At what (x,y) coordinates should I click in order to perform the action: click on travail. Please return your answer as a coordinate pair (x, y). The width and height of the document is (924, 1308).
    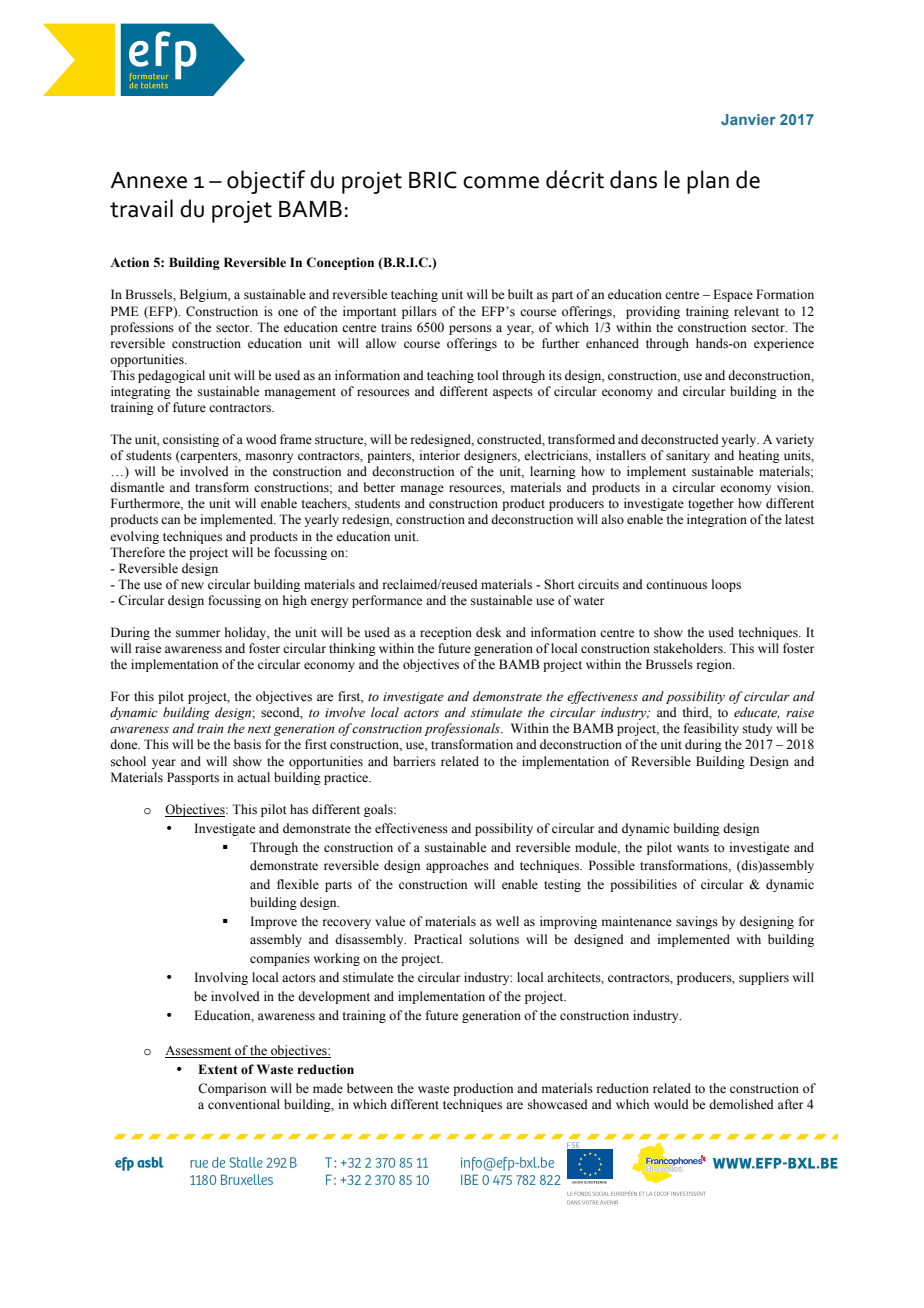
    Looking at the image, I should click on (141, 208).
